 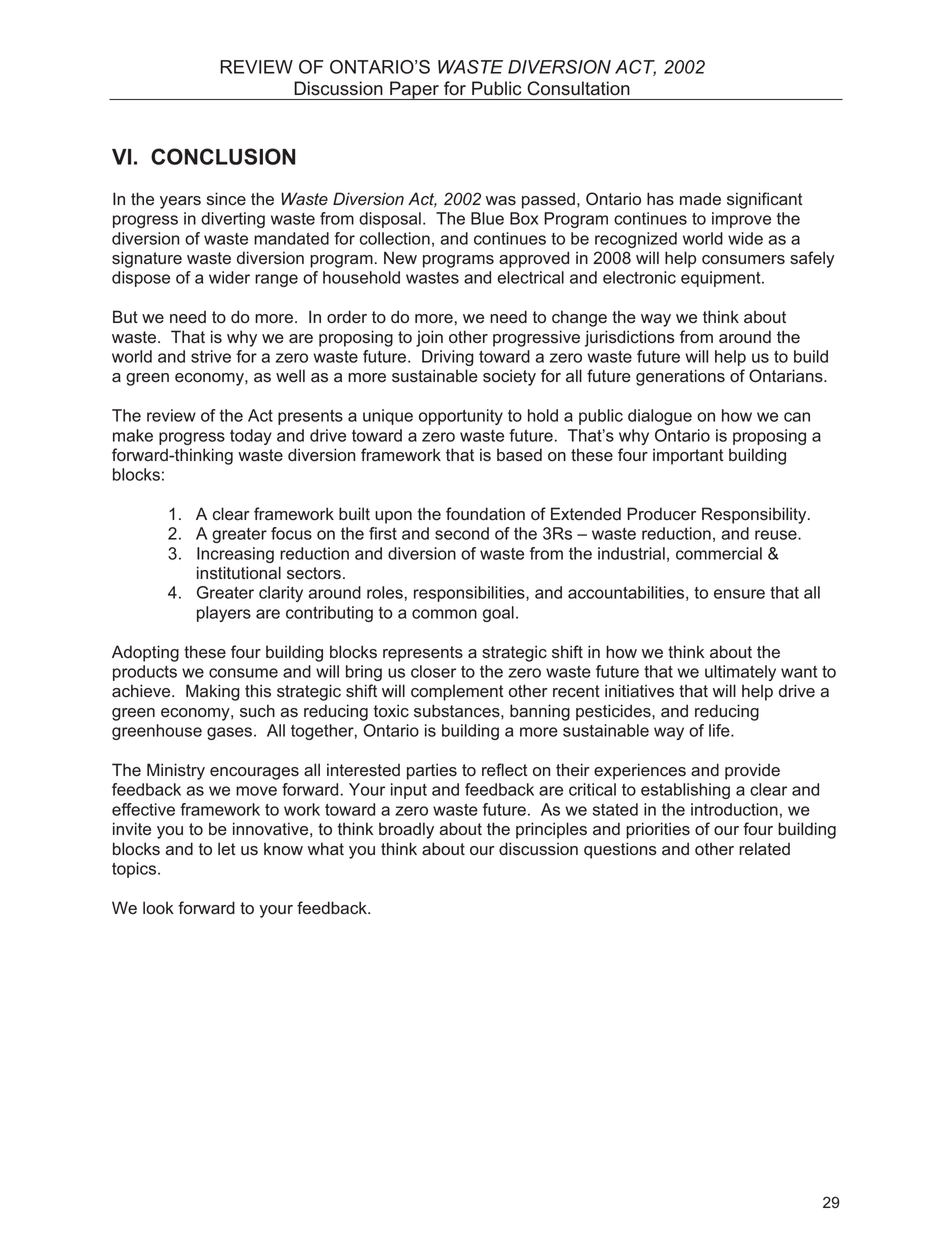 What do you see at coordinates (406, 830) in the page?
I see `broadly` at bounding box center [406, 830].
